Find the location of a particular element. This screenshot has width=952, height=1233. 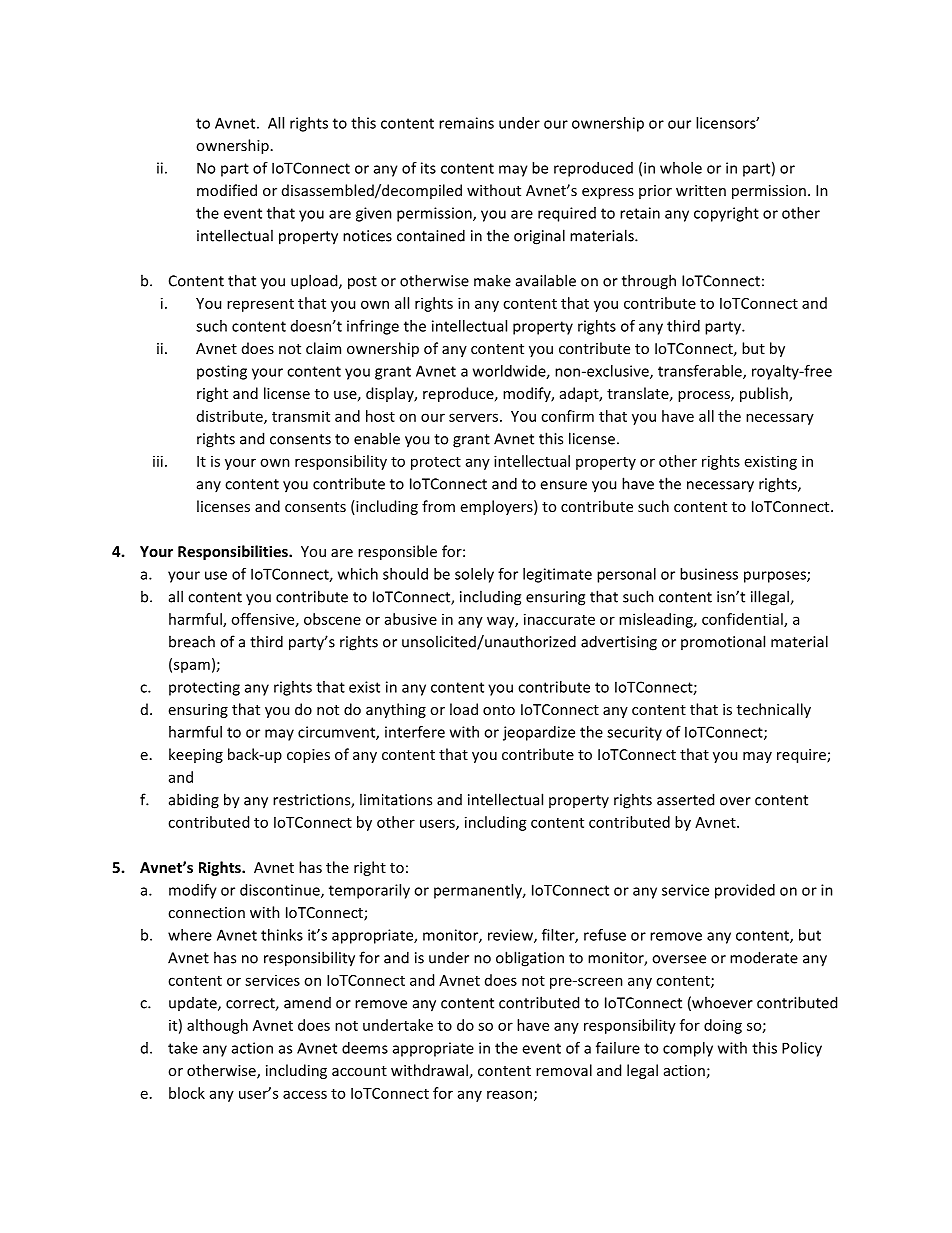

reason is located at coordinates (509, 1094).
